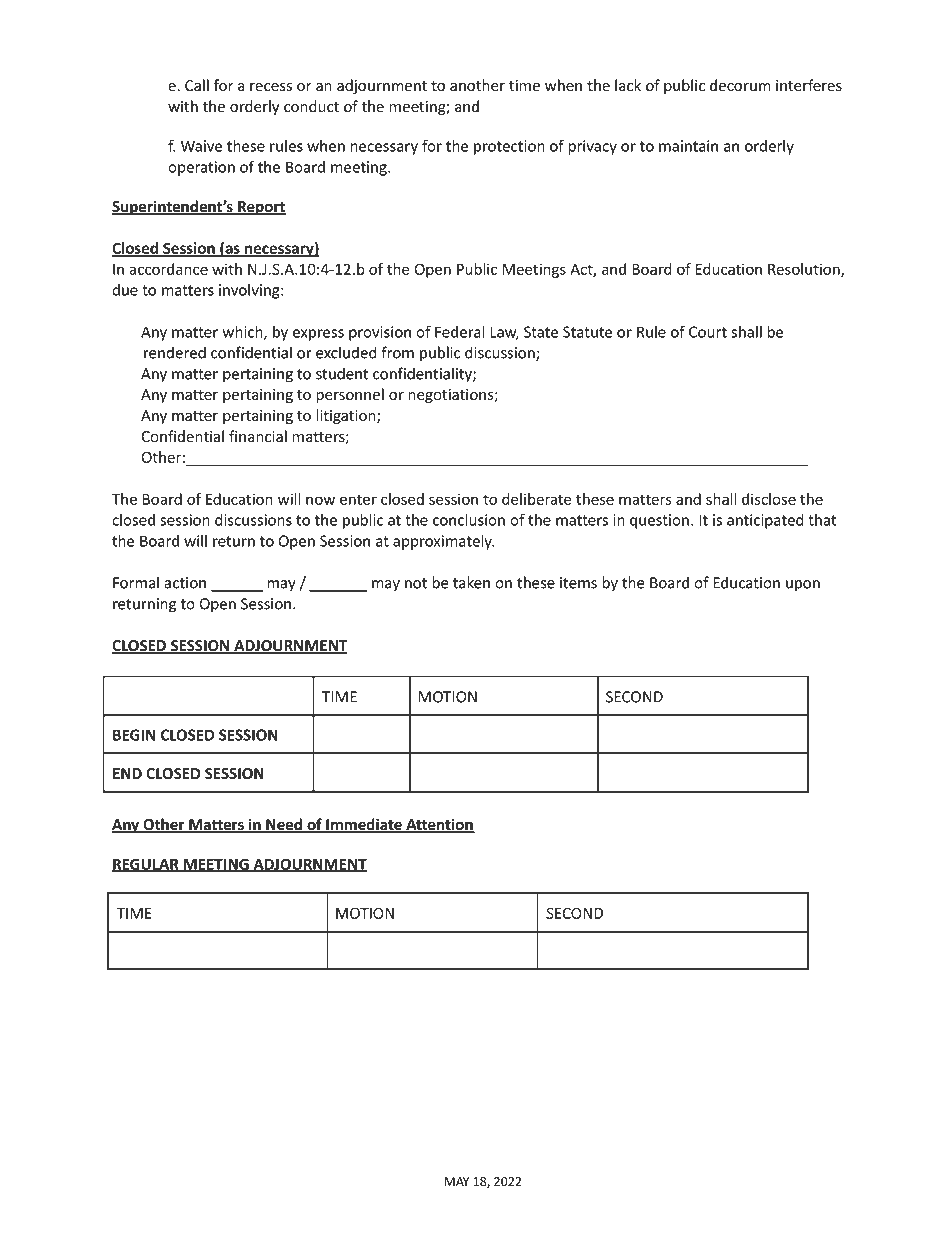  I want to click on REGULAR, so click(146, 865).
